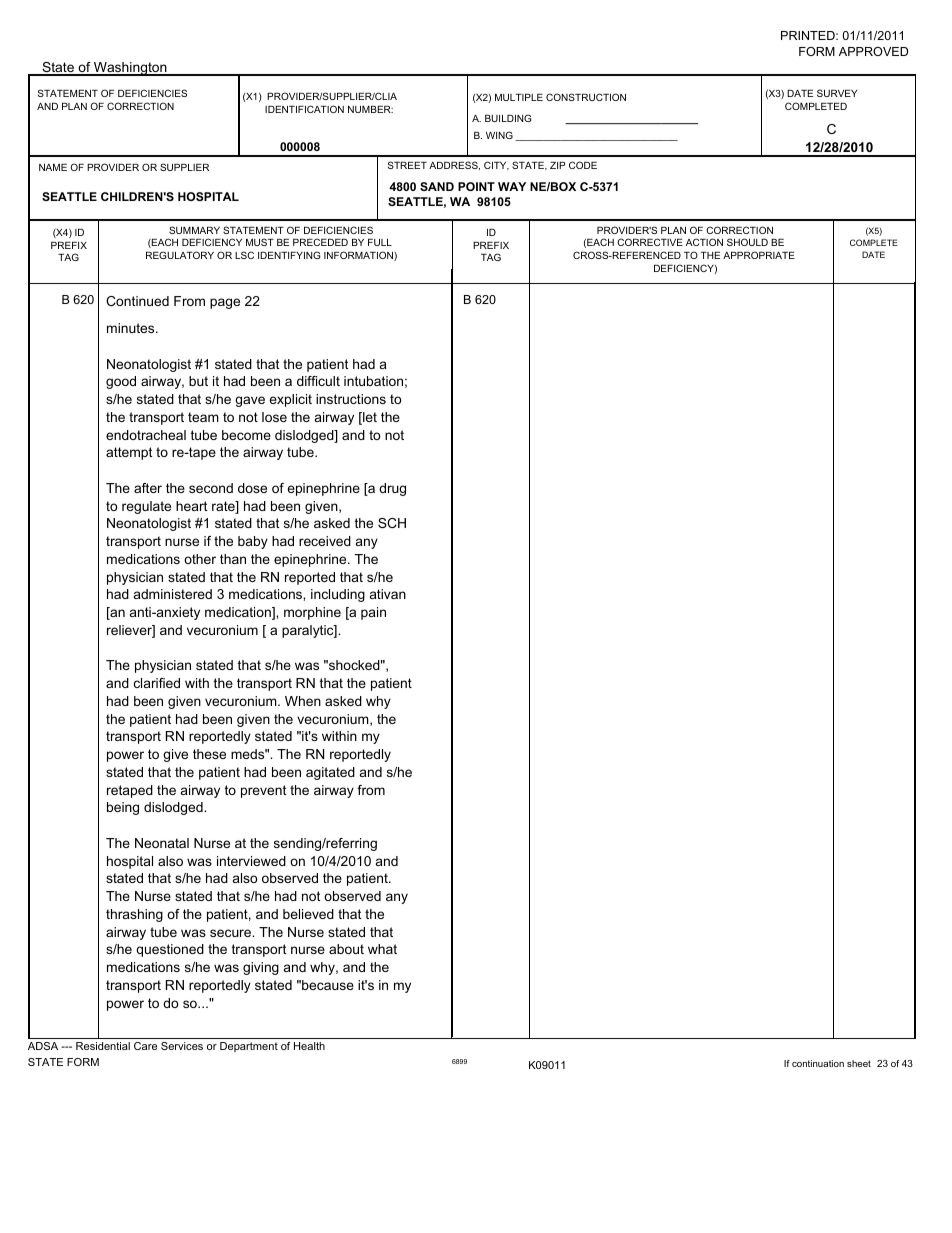  What do you see at coordinates (132, 328) in the document?
I see `minutes` at bounding box center [132, 328].
